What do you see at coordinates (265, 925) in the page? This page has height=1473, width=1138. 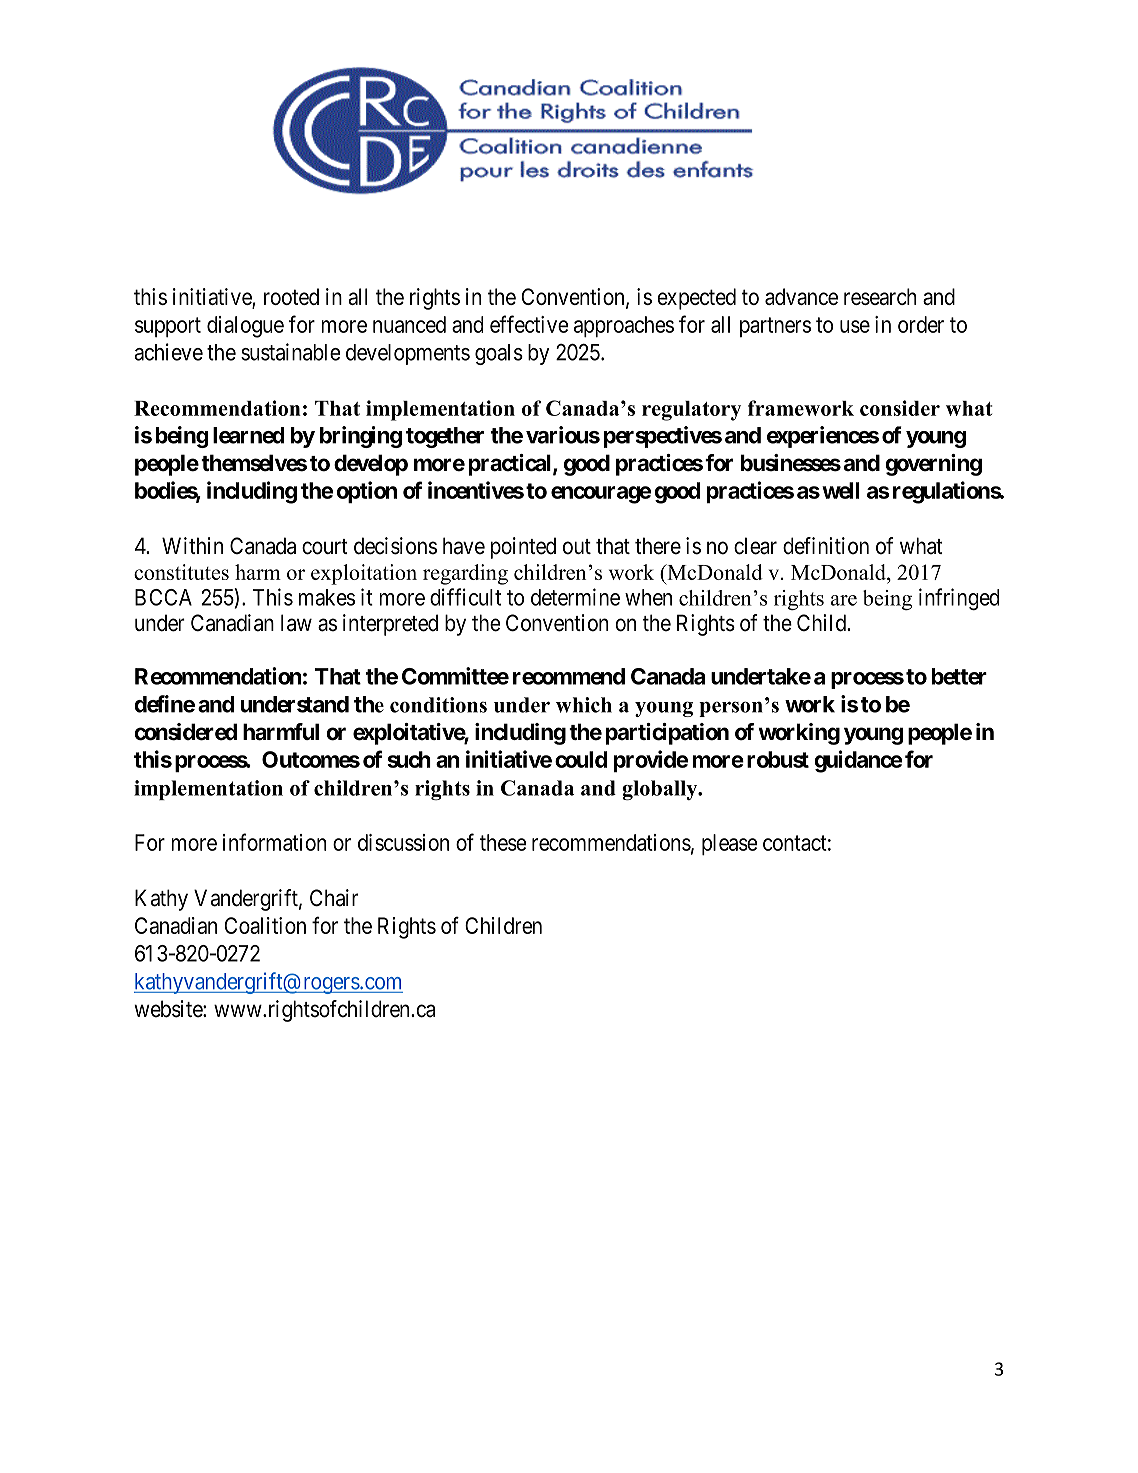 I see `Coalition` at bounding box center [265, 925].
